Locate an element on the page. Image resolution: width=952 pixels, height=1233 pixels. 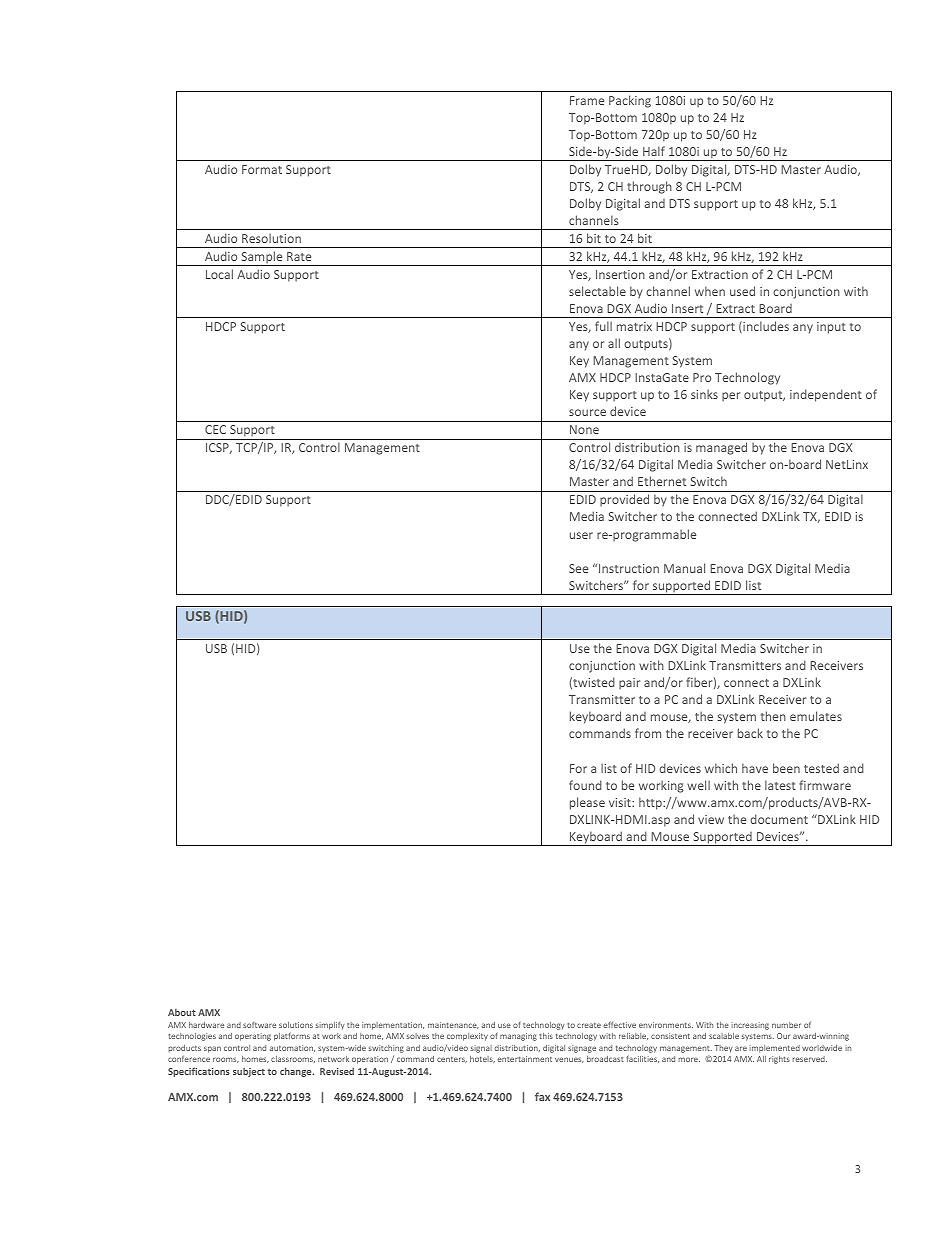
please is located at coordinates (587, 803).
